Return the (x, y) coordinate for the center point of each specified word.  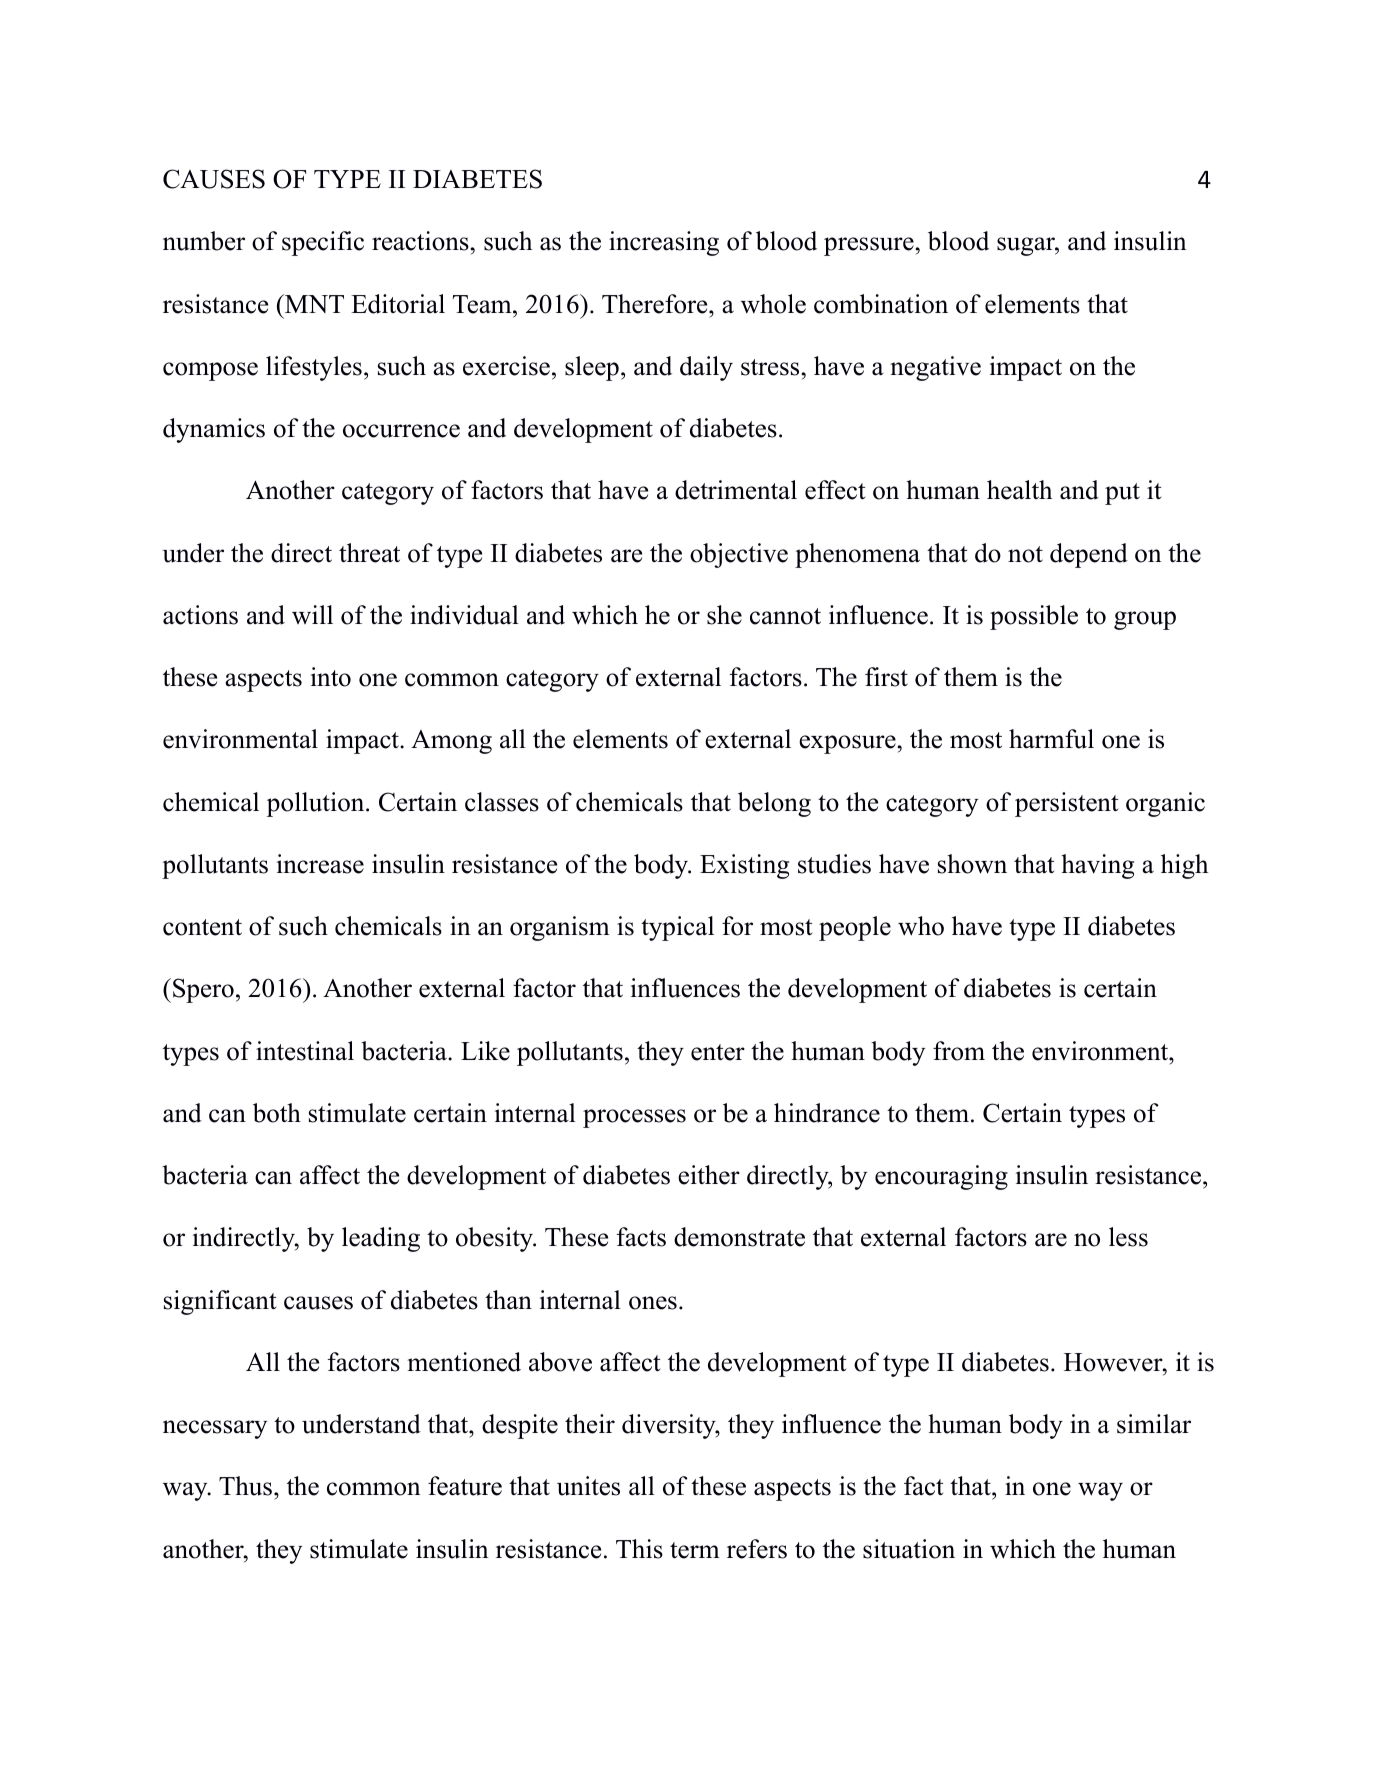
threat (369, 553)
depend (1089, 555)
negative (935, 368)
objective (739, 555)
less (1128, 1237)
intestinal (305, 1051)
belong (774, 804)
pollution (317, 804)
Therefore (656, 304)
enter (718, 1052)
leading (381, 1239)
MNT (313, 303)
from (959, 1051)
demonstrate (739, 1237)
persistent (1066, 804)
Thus (245, 1486)
